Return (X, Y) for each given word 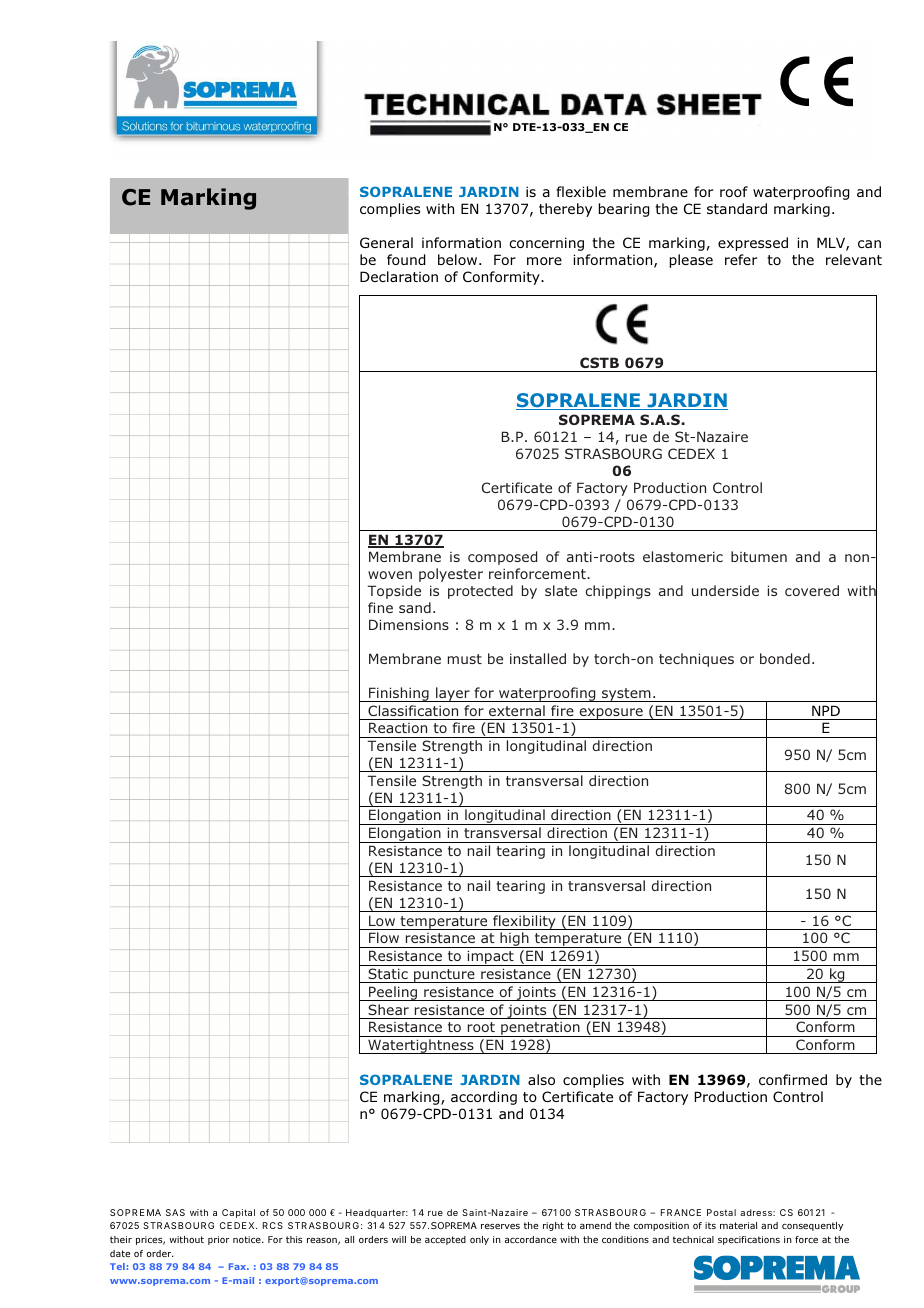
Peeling (393, 993)
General (386, 242)
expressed (753, 244)
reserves (500, 1226)
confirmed (793, 1079)
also (541, 1079)
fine (380, 607)
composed (502, 558)
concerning (546, 244)
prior (218, 1240)
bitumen (759, 556)
